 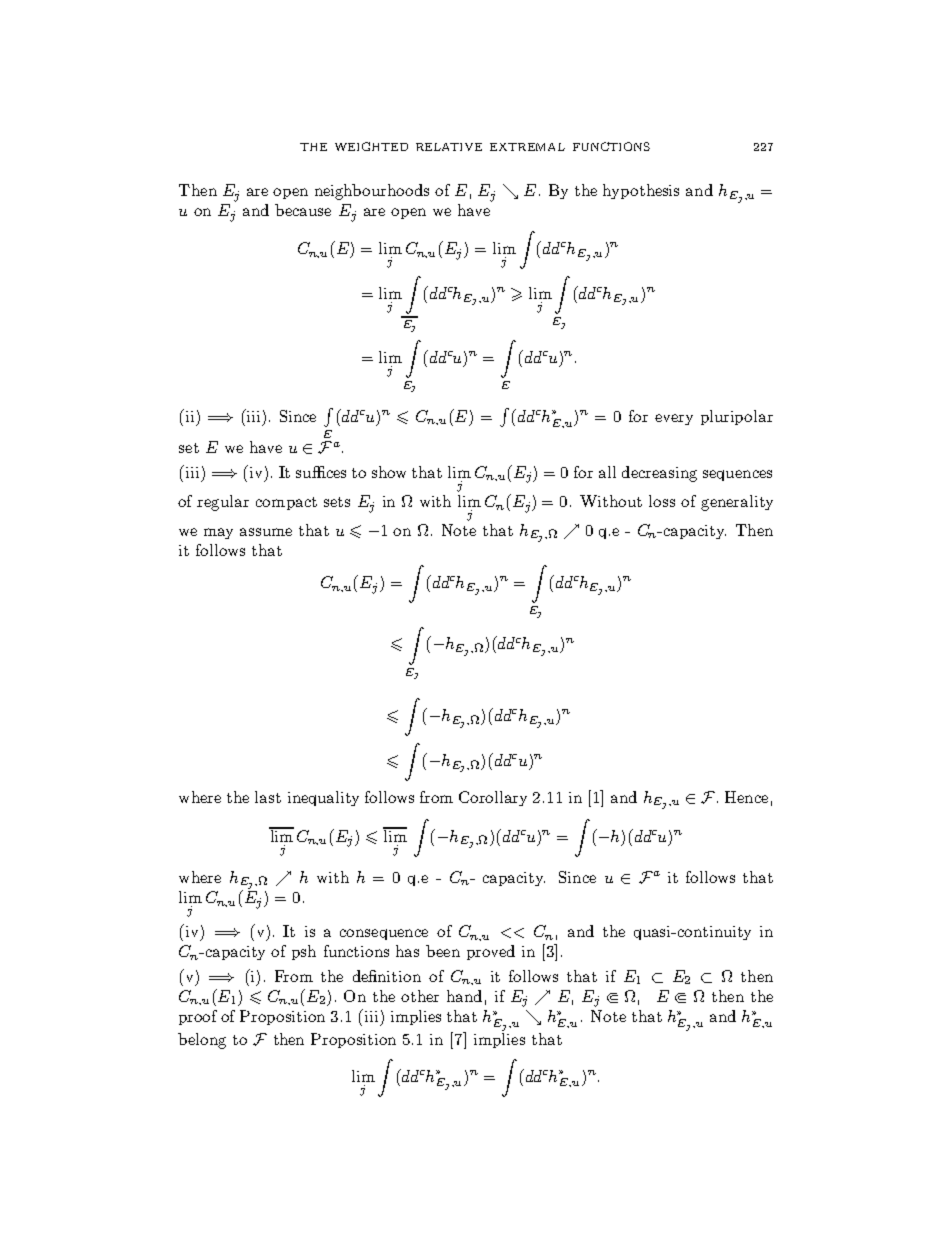 I want to click on hypothesis, so click(x=641, y=191).
